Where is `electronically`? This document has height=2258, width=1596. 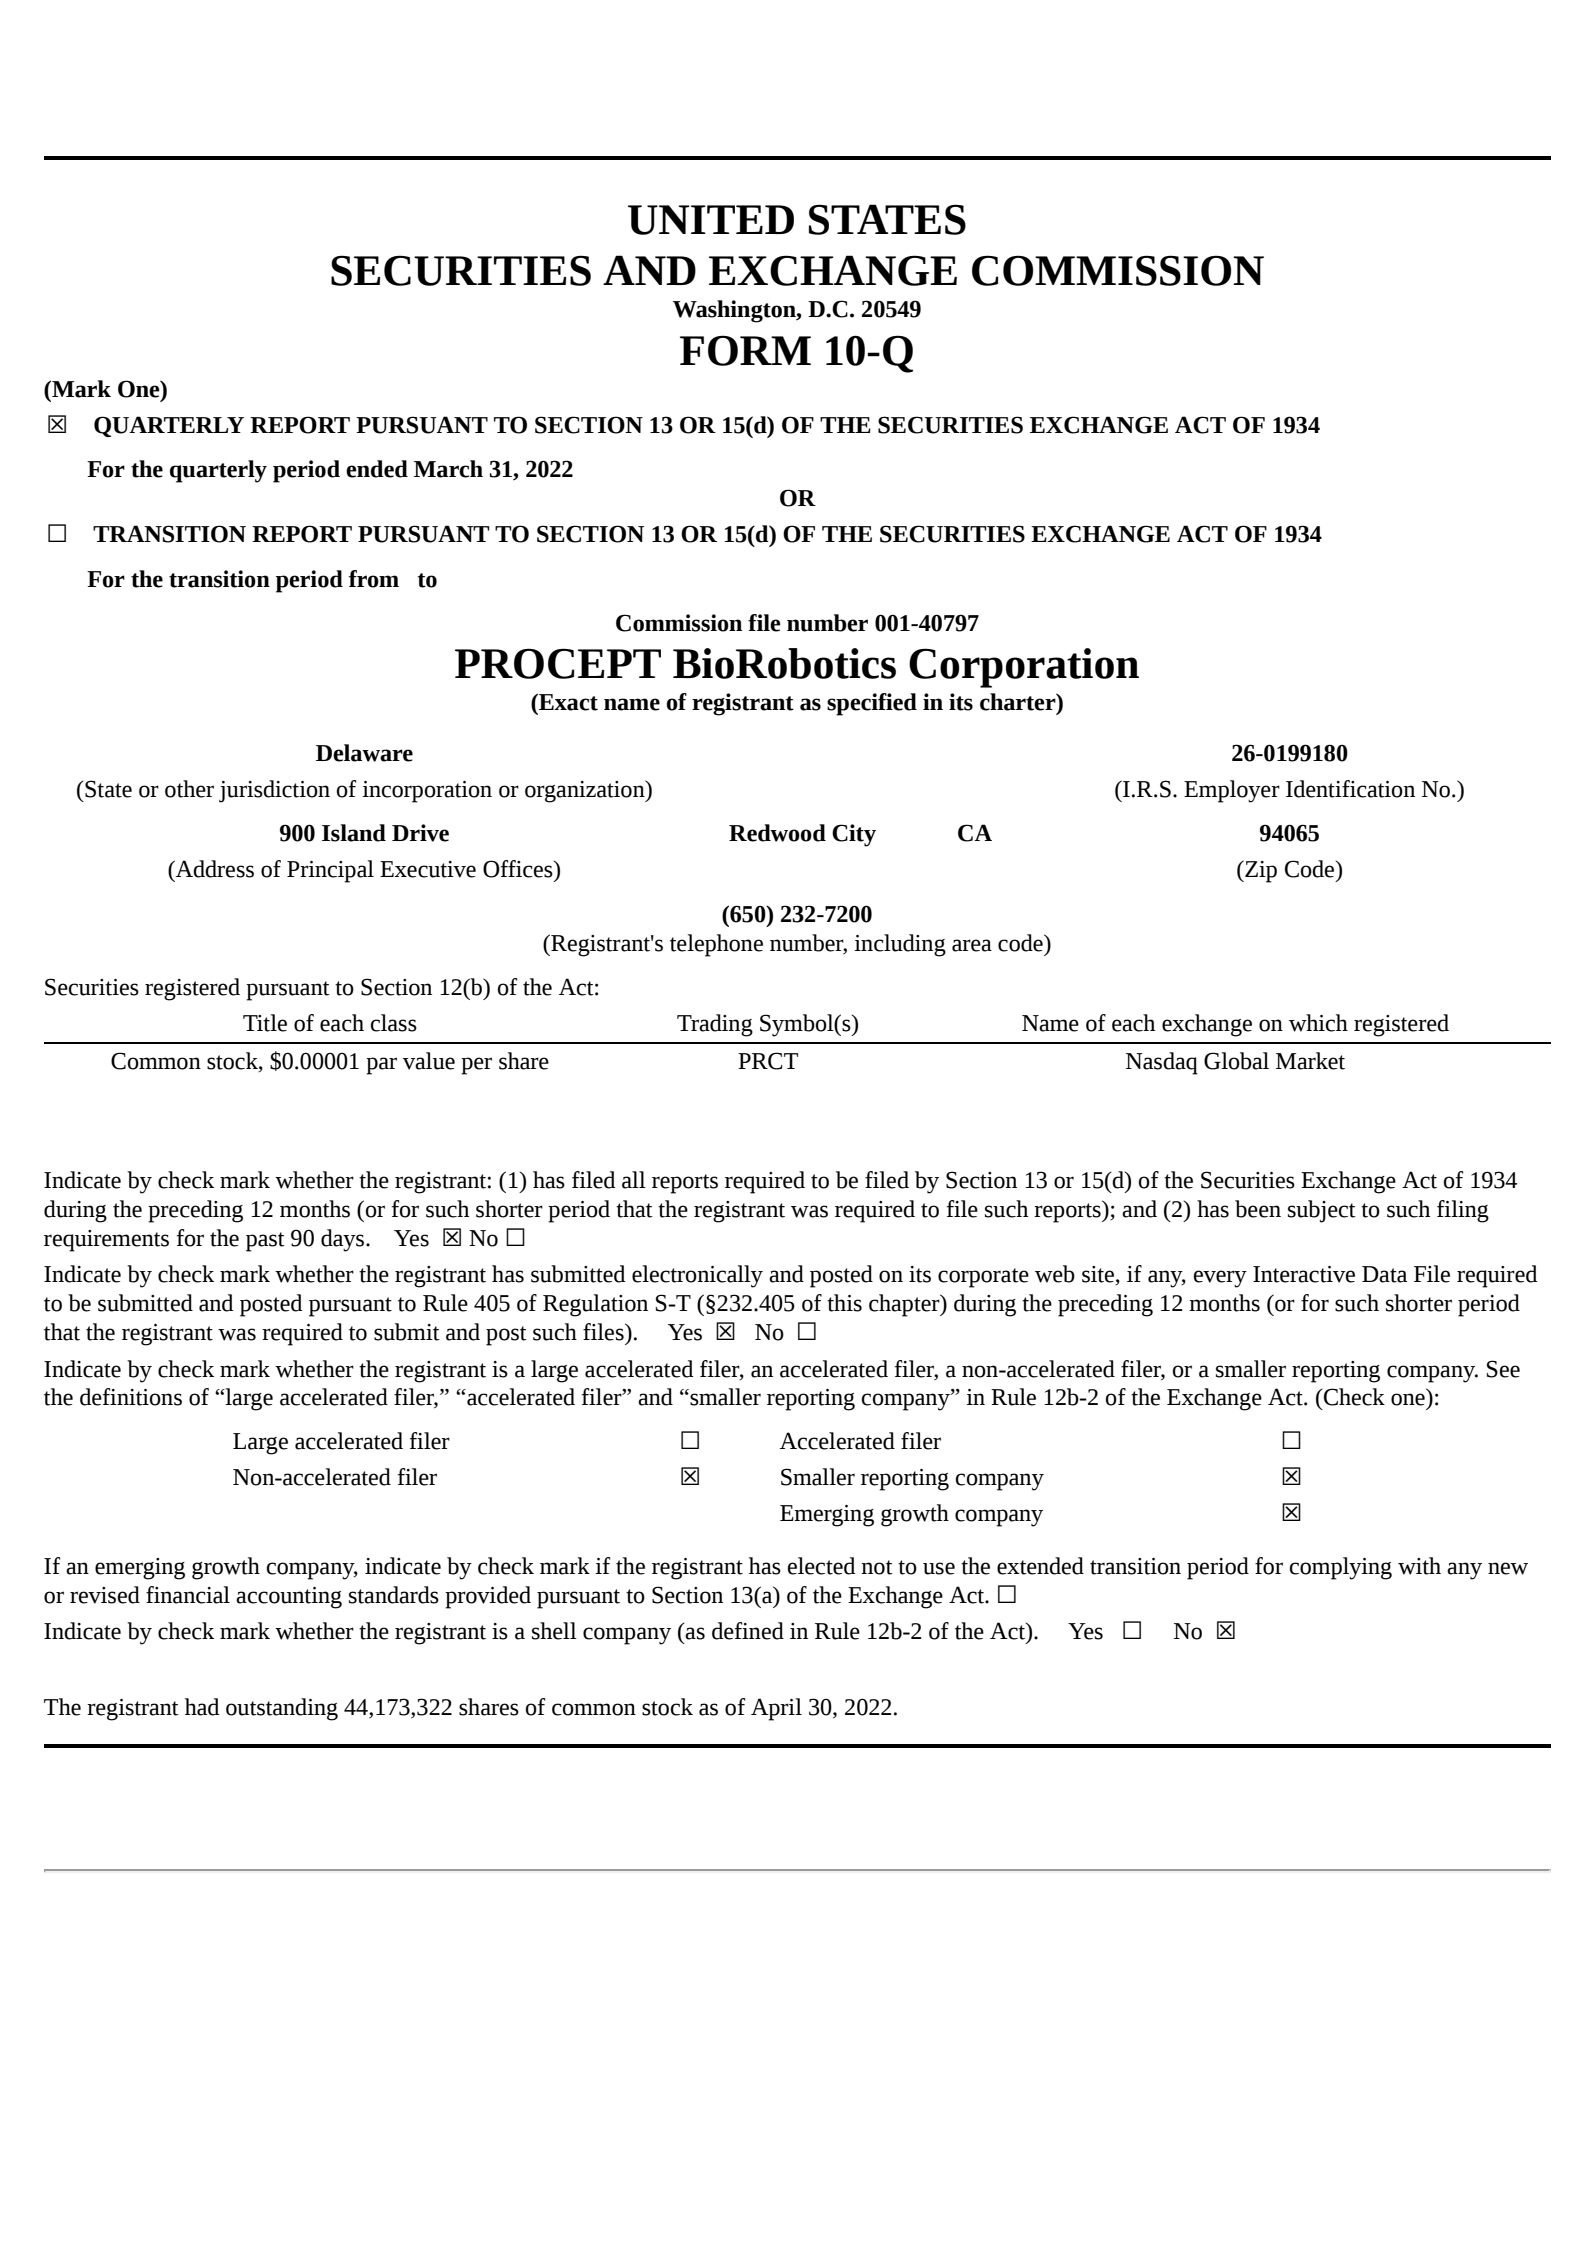 electronically is located at coordinates (697, 1276).
